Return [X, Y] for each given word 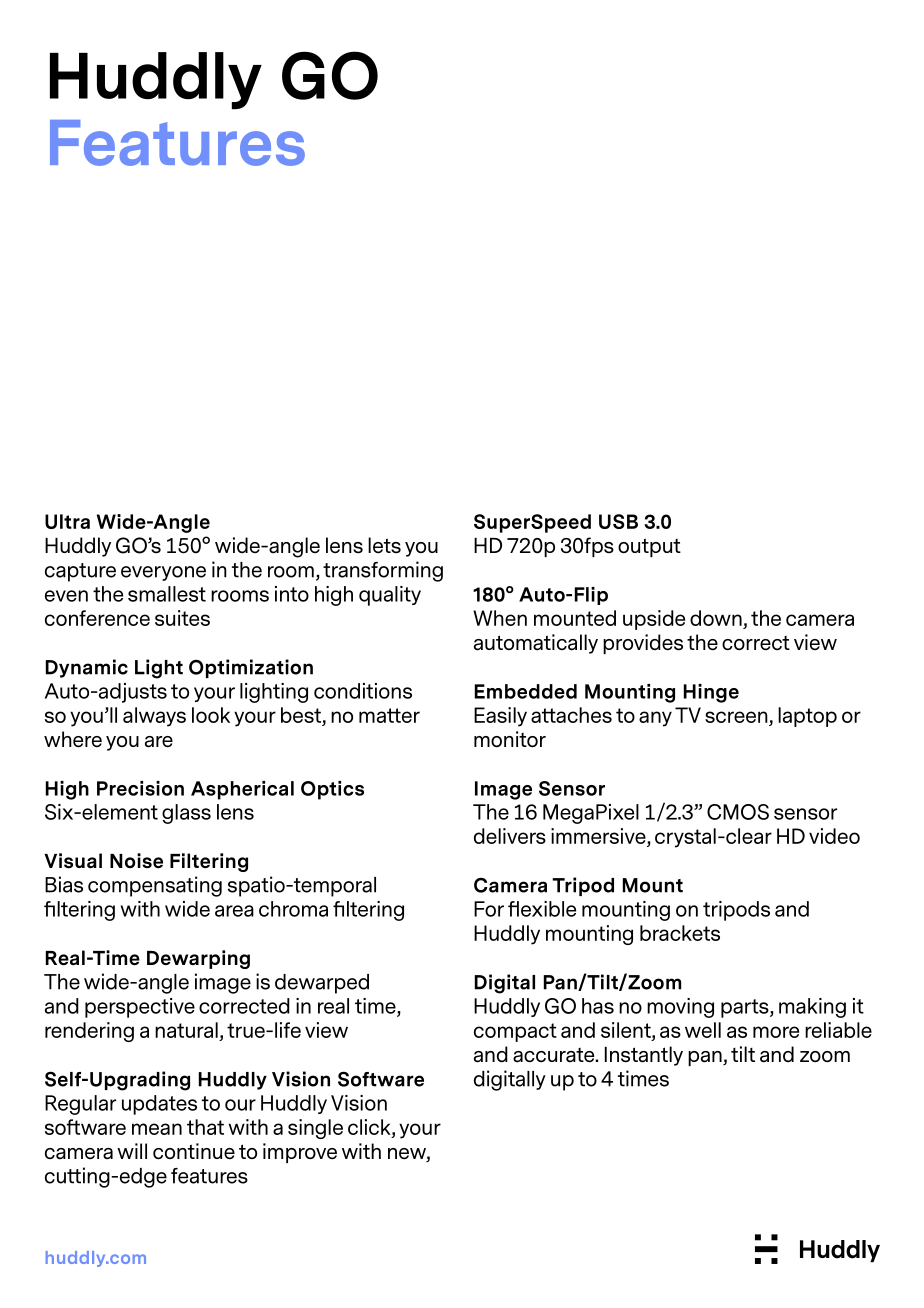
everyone [163, 573]
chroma [293, 909]
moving [680, 1008]
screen [736, 717]
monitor [510, 739]
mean [157, 1129]
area [234, 911]
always [154, 717]
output [649, 547]
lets [384, 545]
